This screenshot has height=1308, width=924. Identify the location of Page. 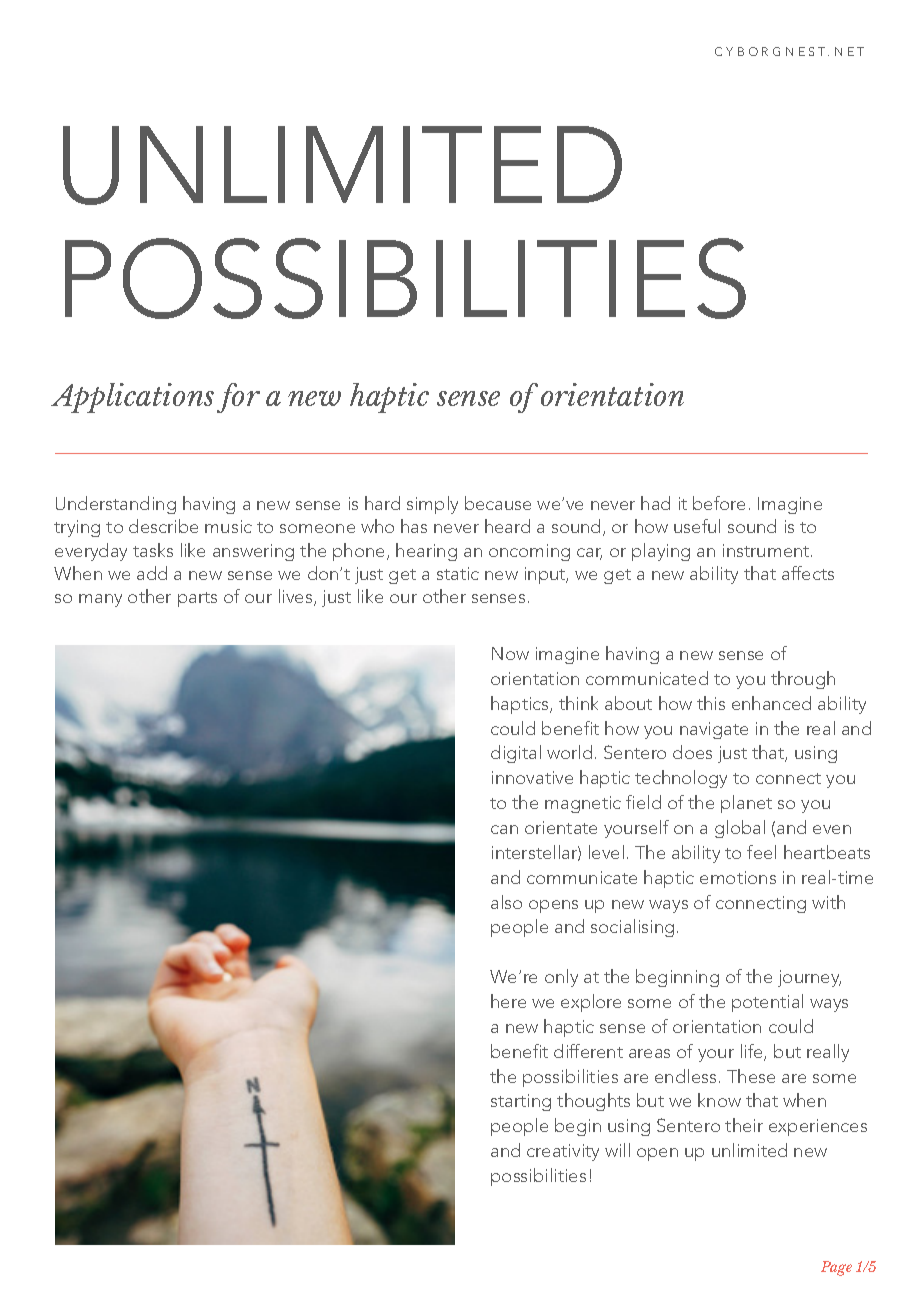
(836, 1268).
